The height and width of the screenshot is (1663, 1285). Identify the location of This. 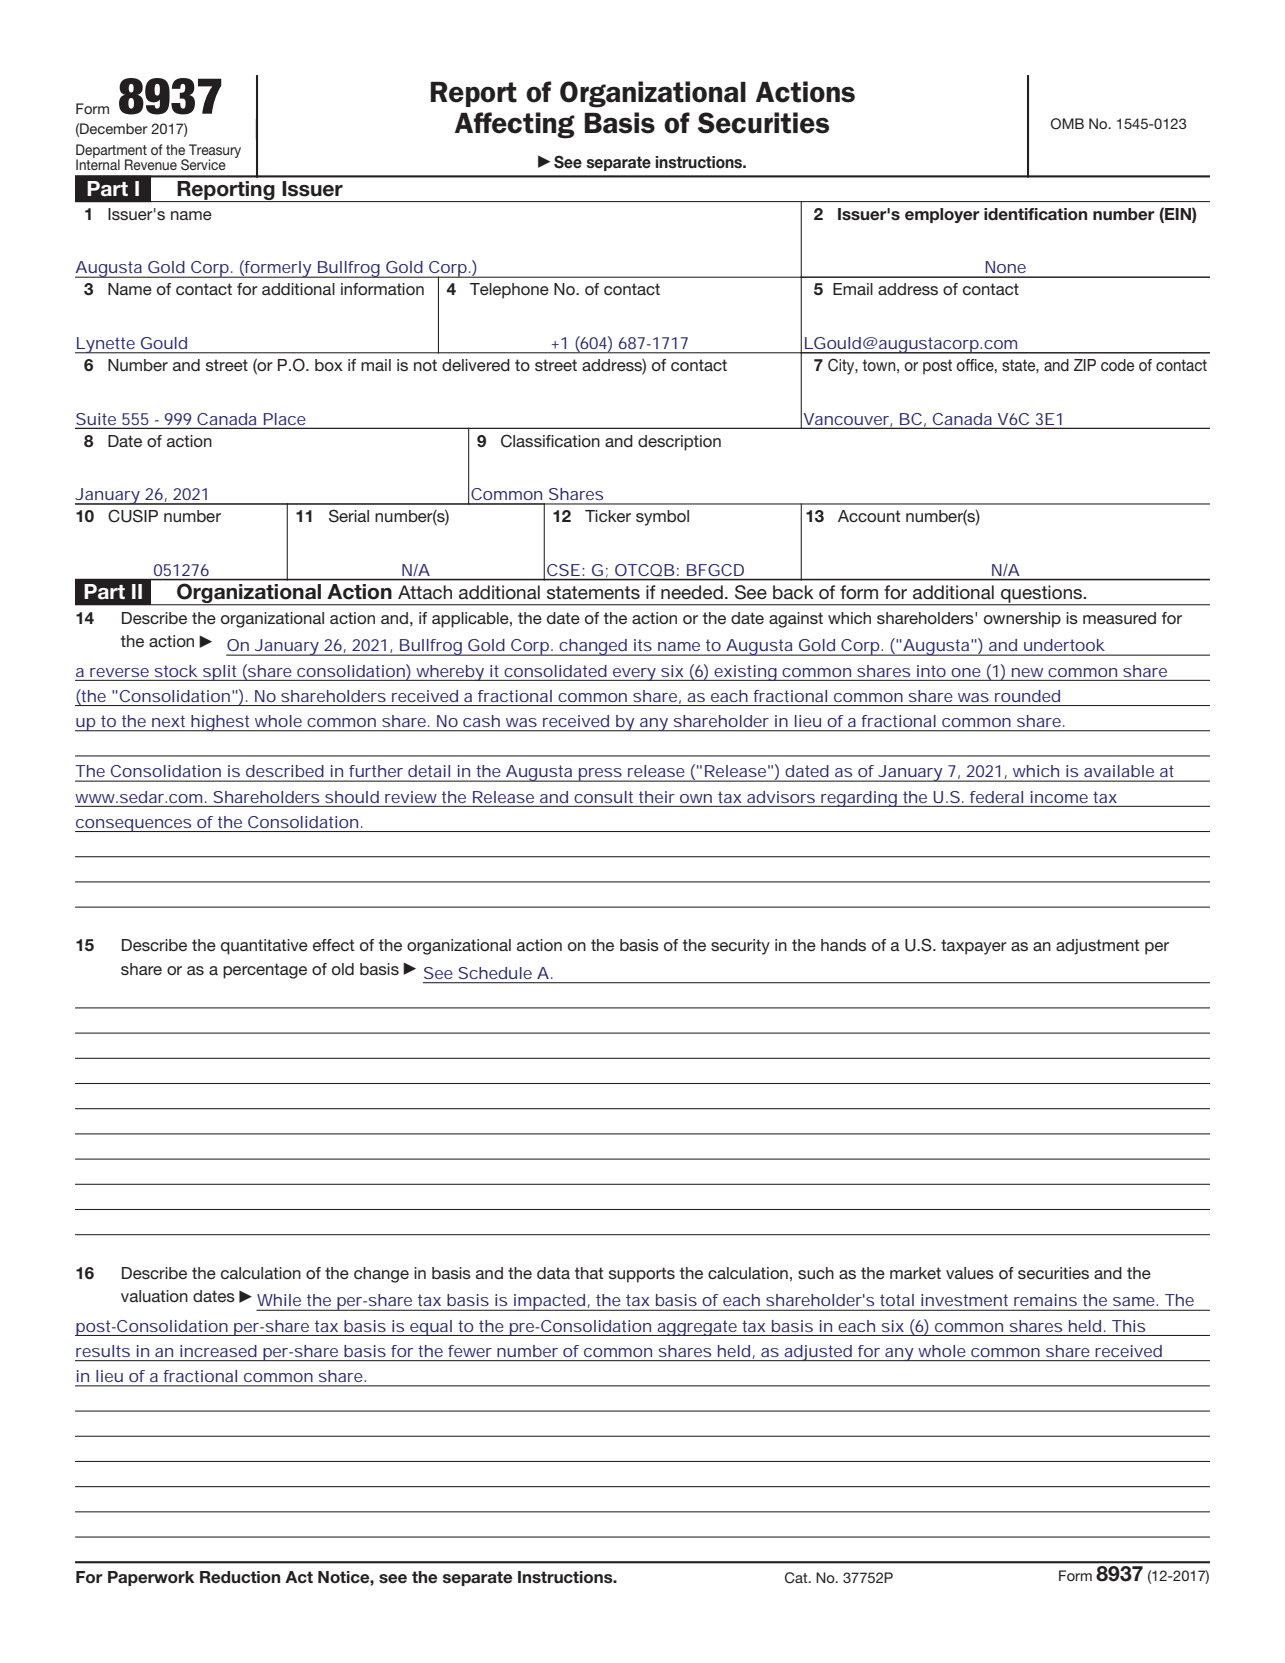
(1128, 1326).
